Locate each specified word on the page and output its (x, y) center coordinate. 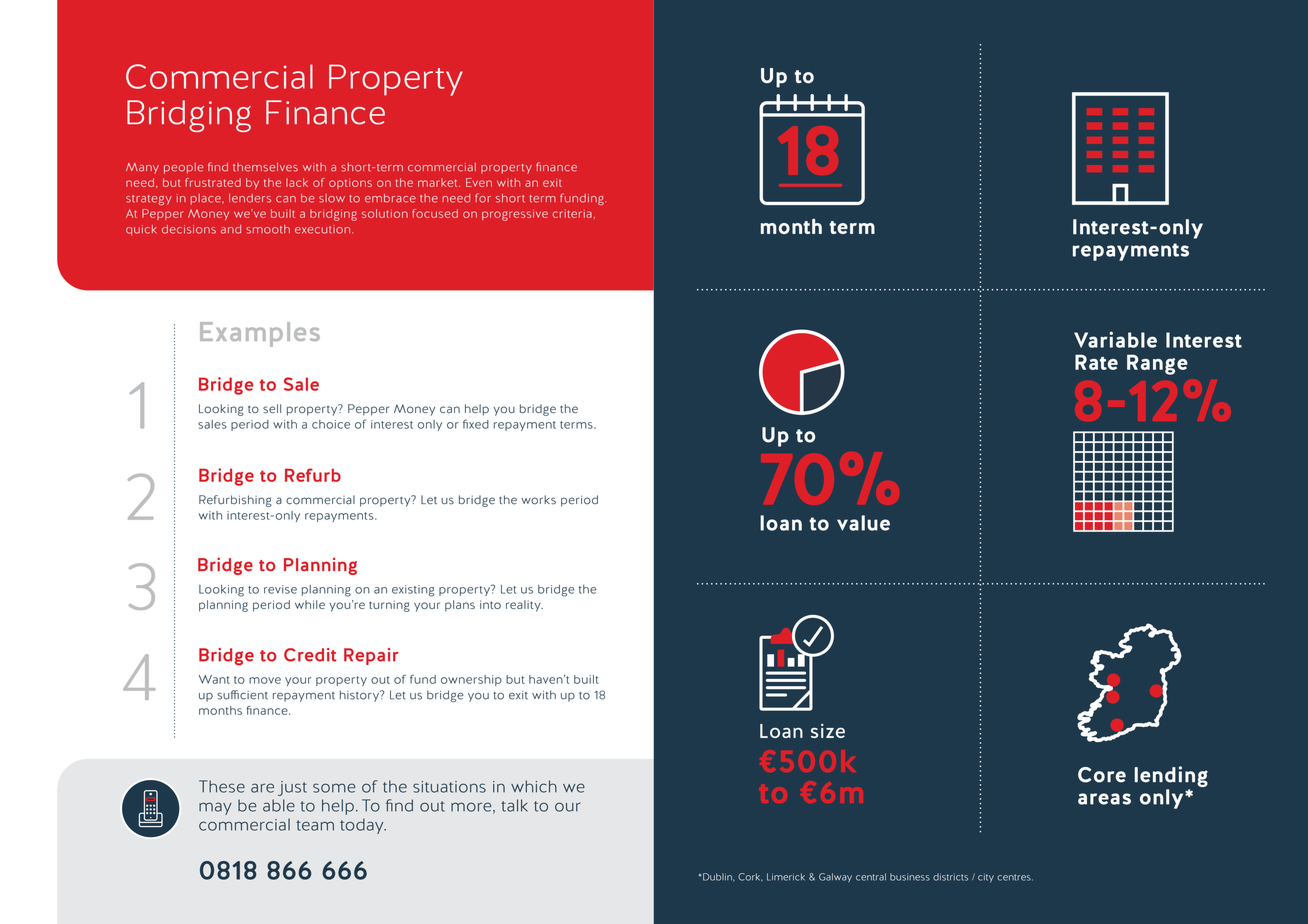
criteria (572, 213)
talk (514, 805)
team (315, 825)
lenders (250, 198)
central (871, 877)
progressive (515, 215)
